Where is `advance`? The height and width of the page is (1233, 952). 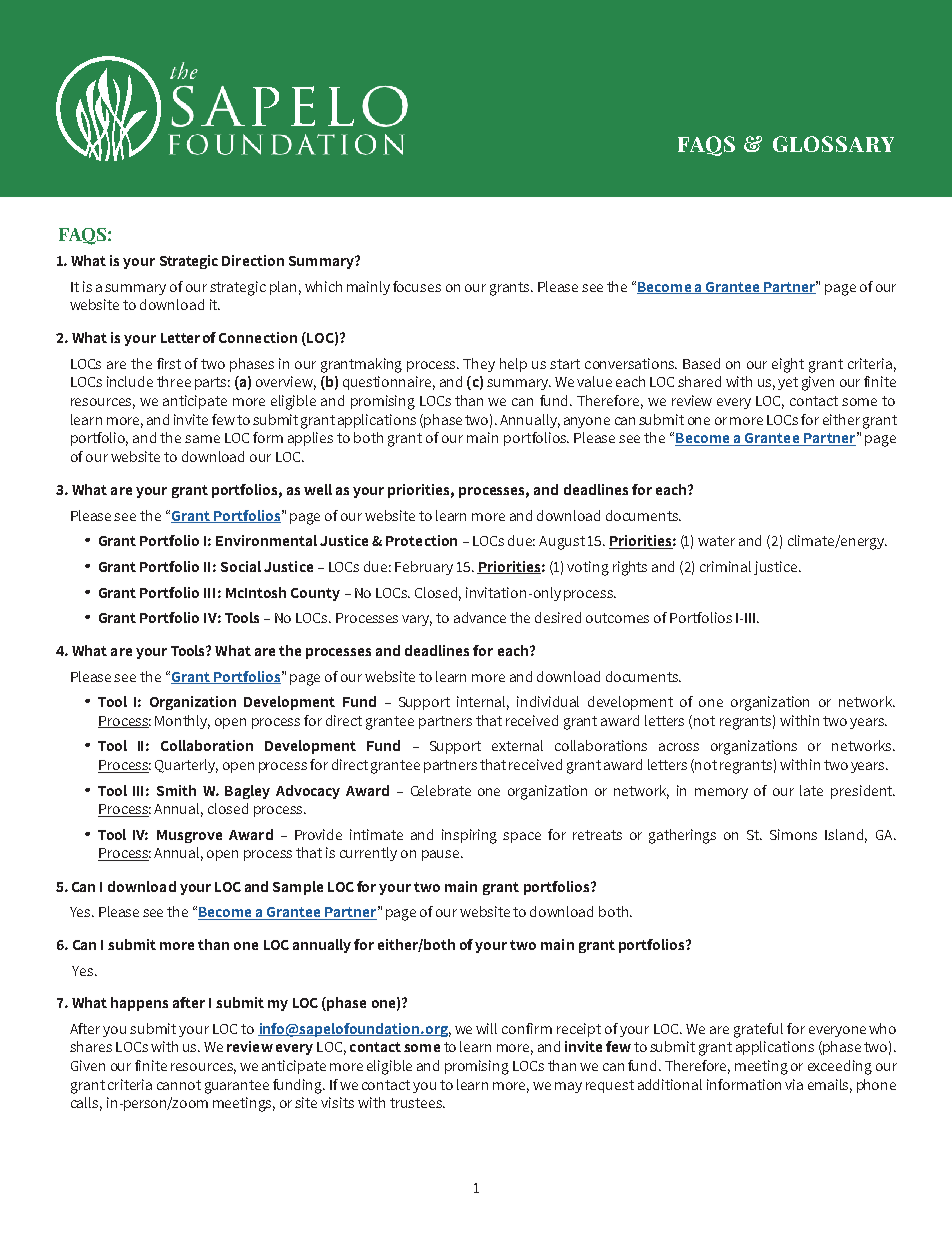 advance is located at coordinates (480, 617).
